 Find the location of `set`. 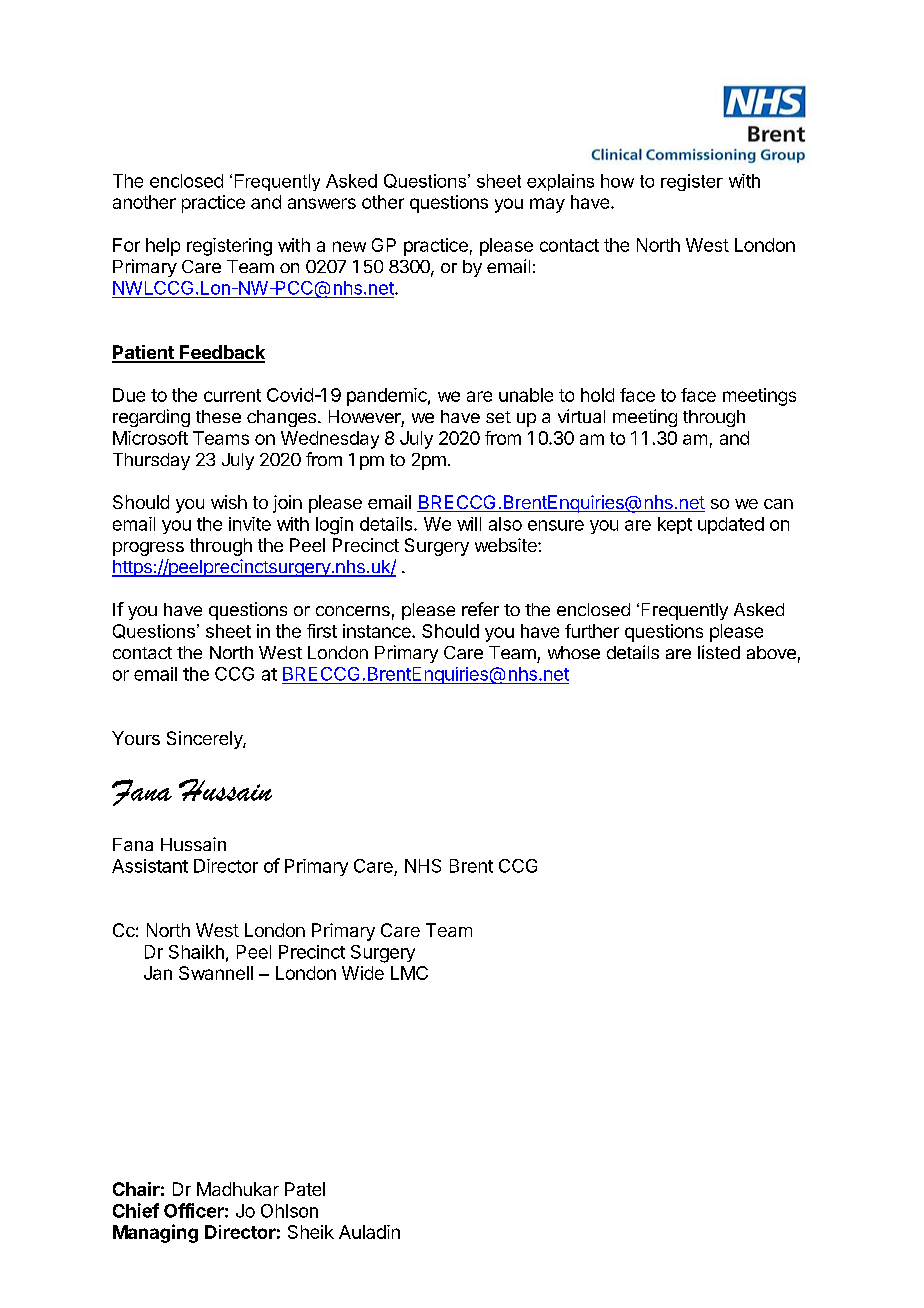

set is located at coordinates (498, 417).
